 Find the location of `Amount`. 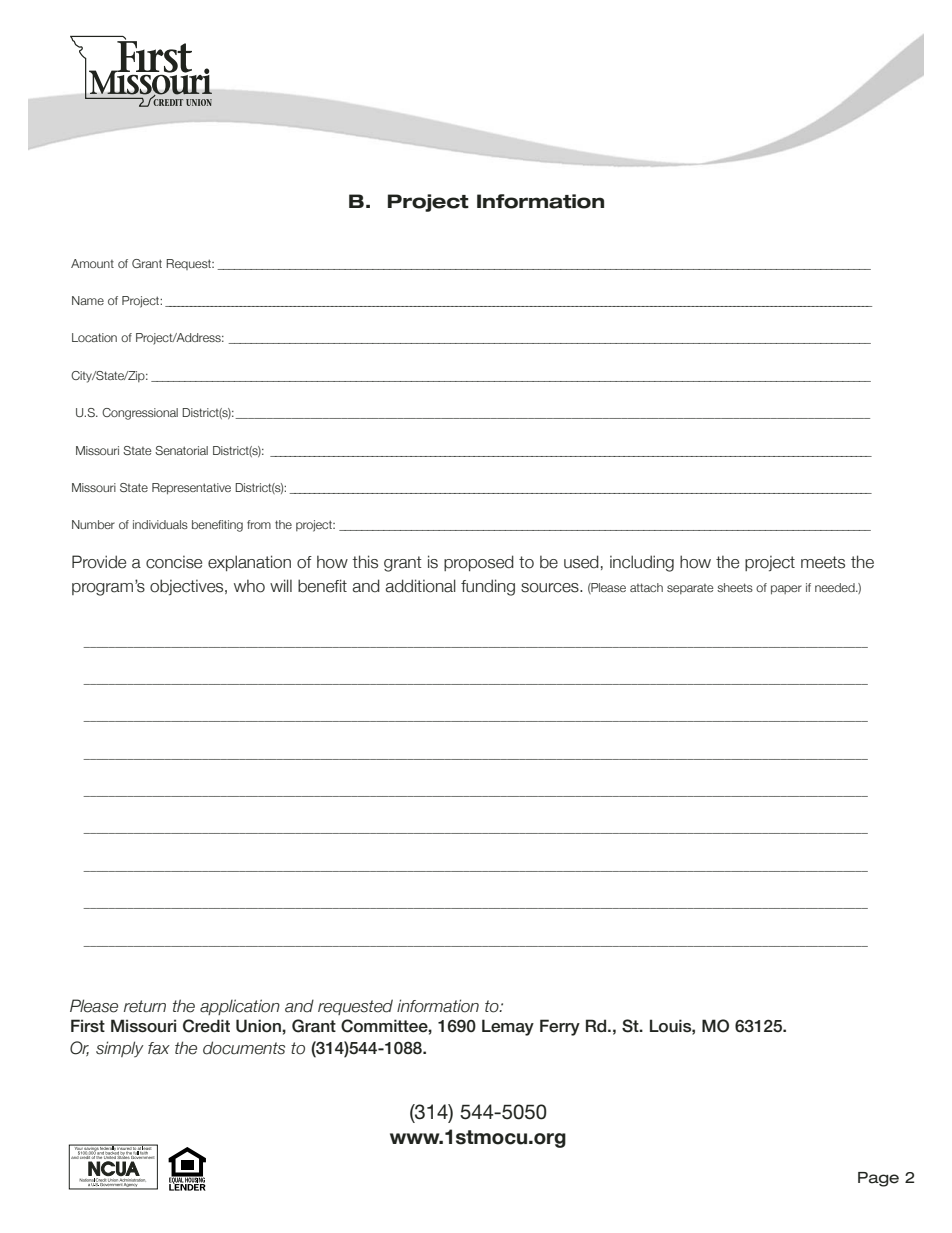

Amount is located at coordinates (92, 263).
